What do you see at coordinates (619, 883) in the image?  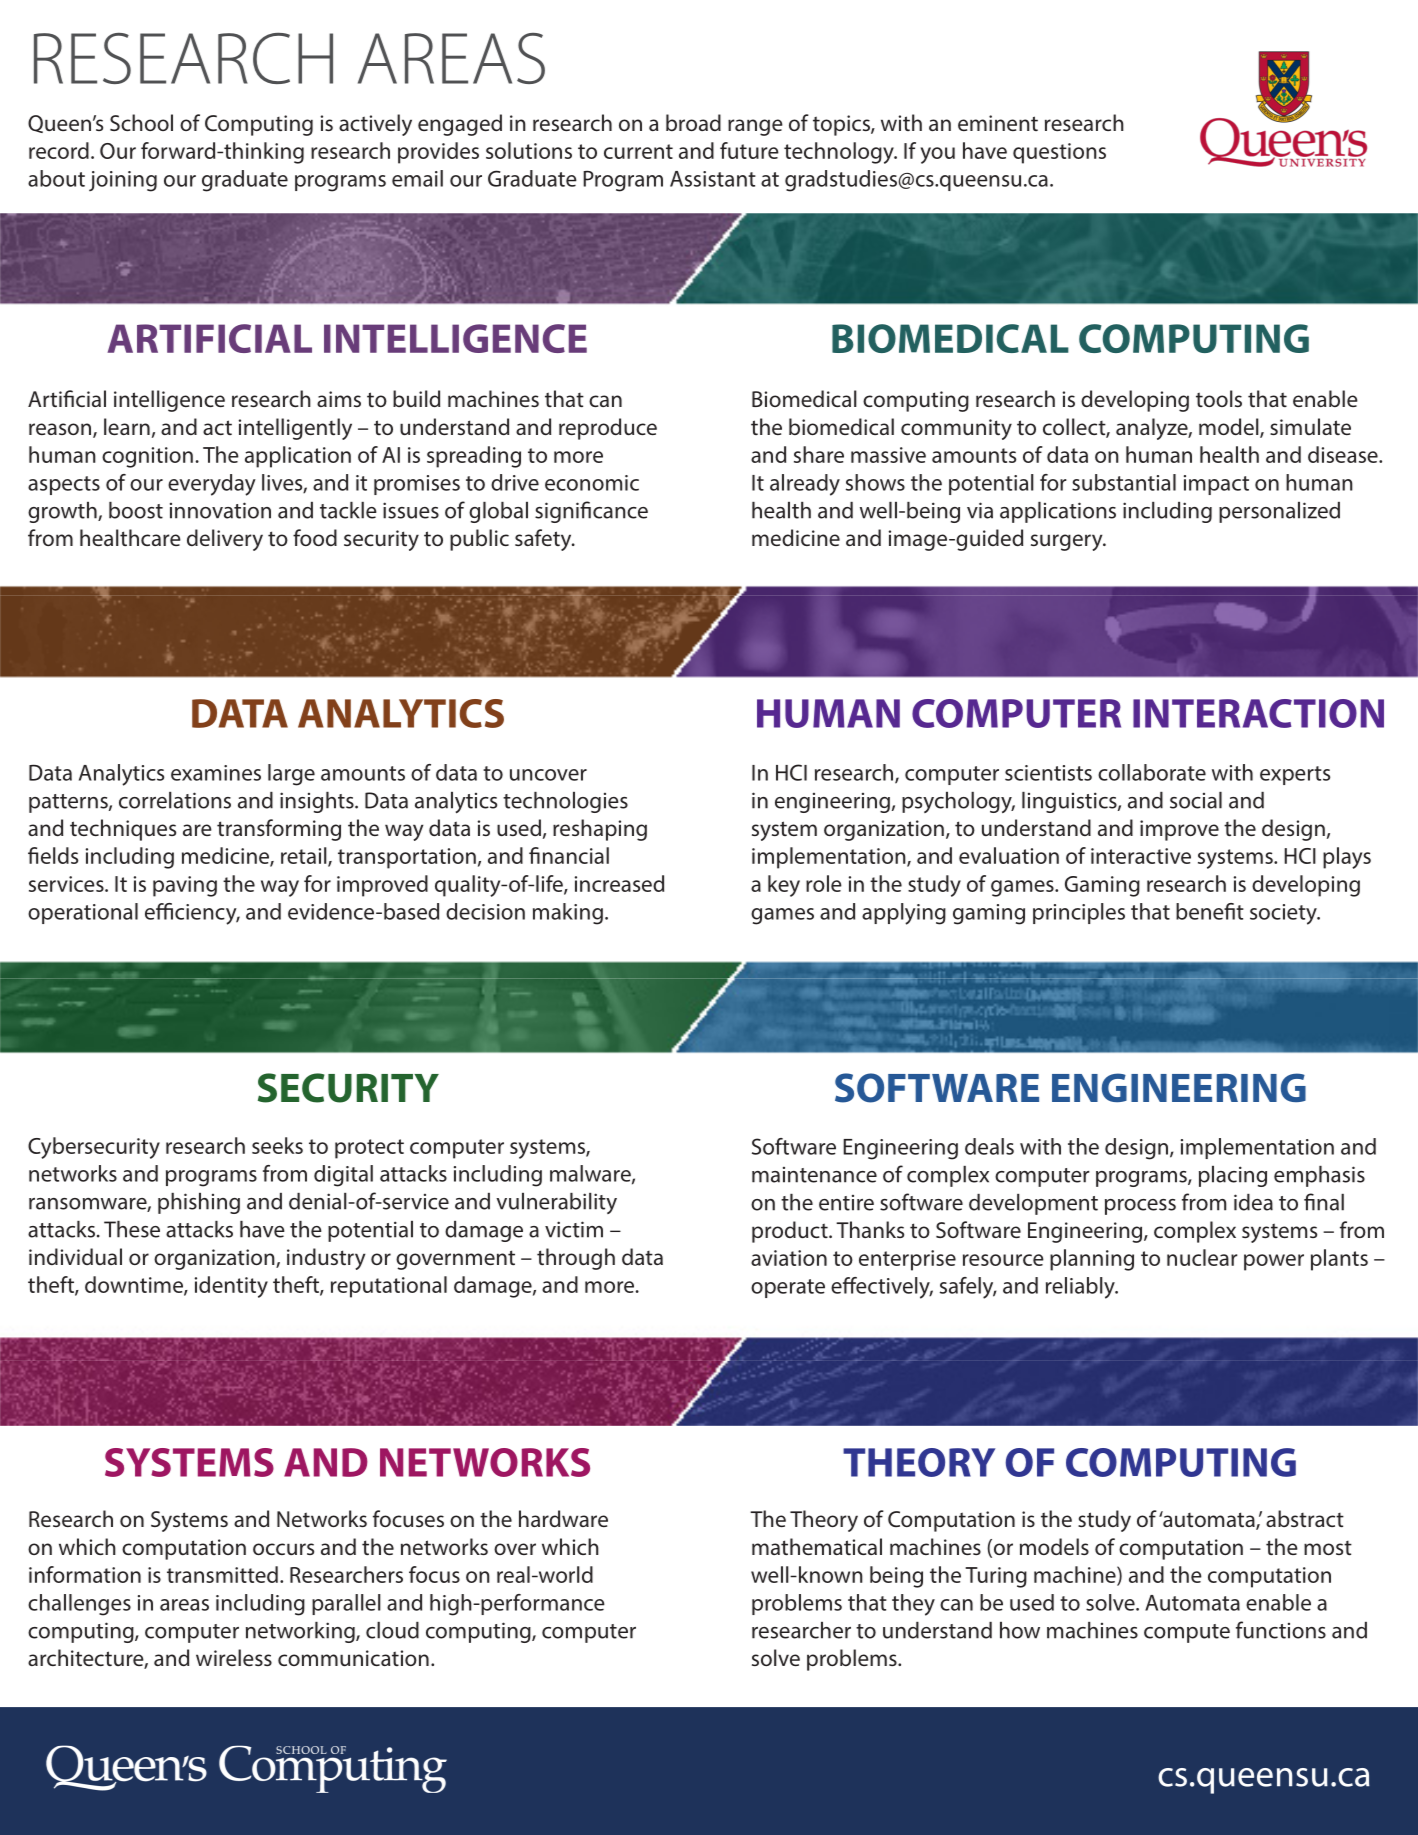 I see `increased` at bounding box center [619, 883].
